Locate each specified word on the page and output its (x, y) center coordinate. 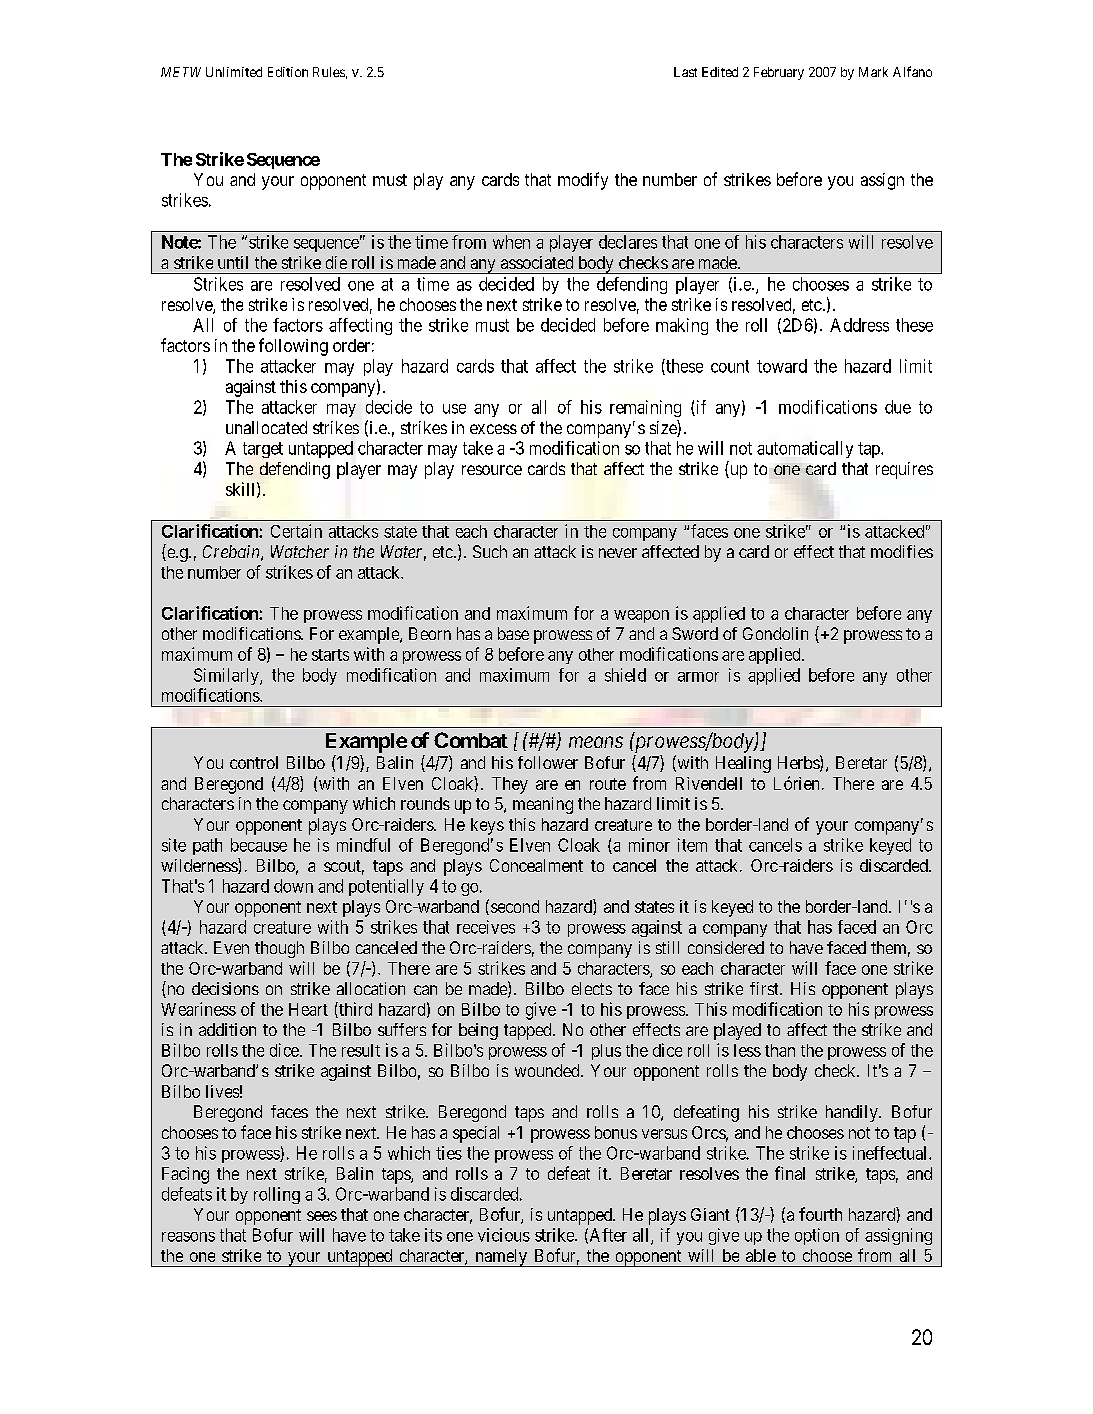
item (692, 845)
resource (492, 470)
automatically (805, 449)
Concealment (536, 865)
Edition (288, 72)
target (263, 450)
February (779, 73)
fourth (820, 1214)
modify (583, 181)
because (259, 845)
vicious (504, 1235)
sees (322, 1216)
